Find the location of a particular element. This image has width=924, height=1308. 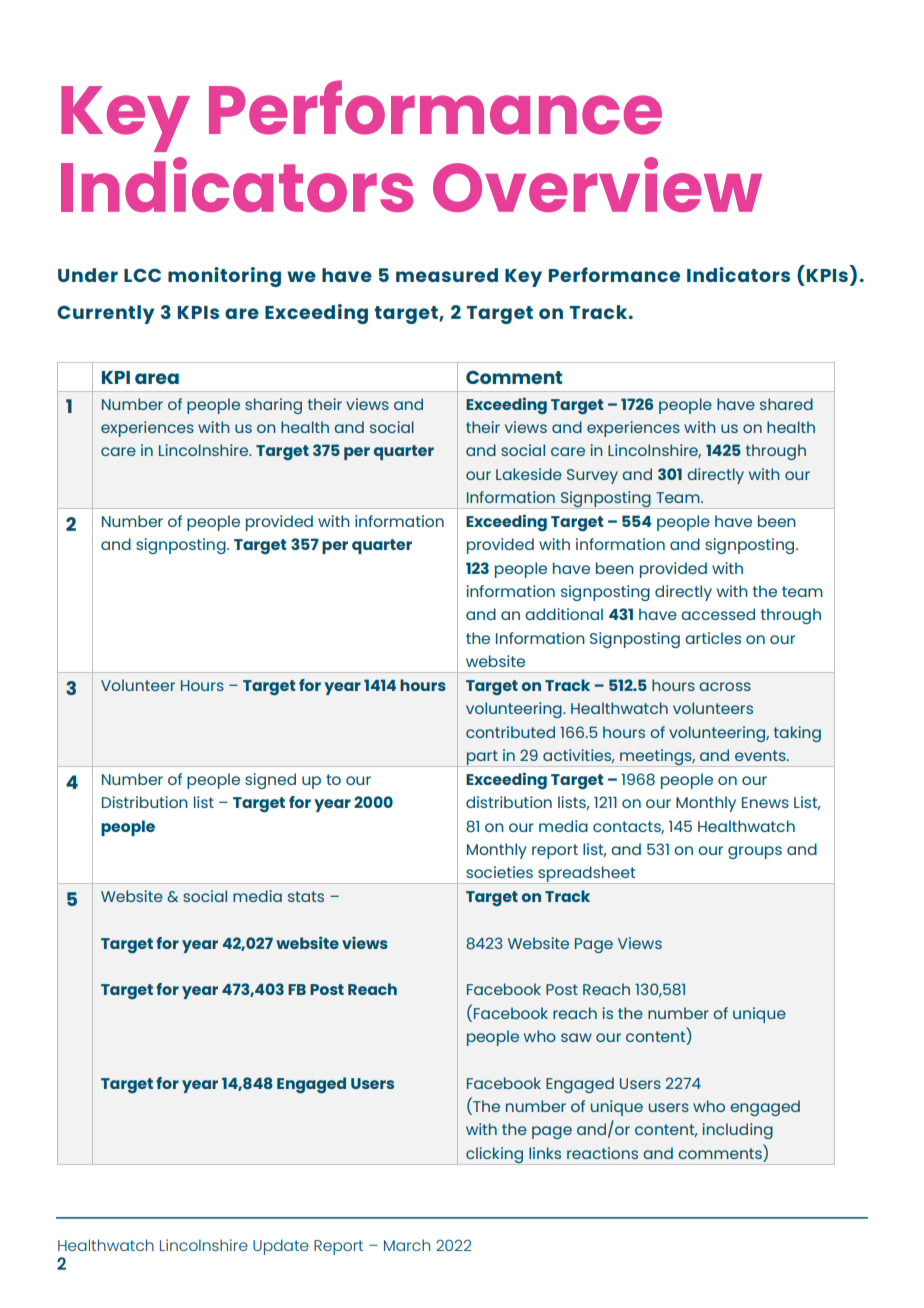

Update is located at coordinates (281, 1247).
